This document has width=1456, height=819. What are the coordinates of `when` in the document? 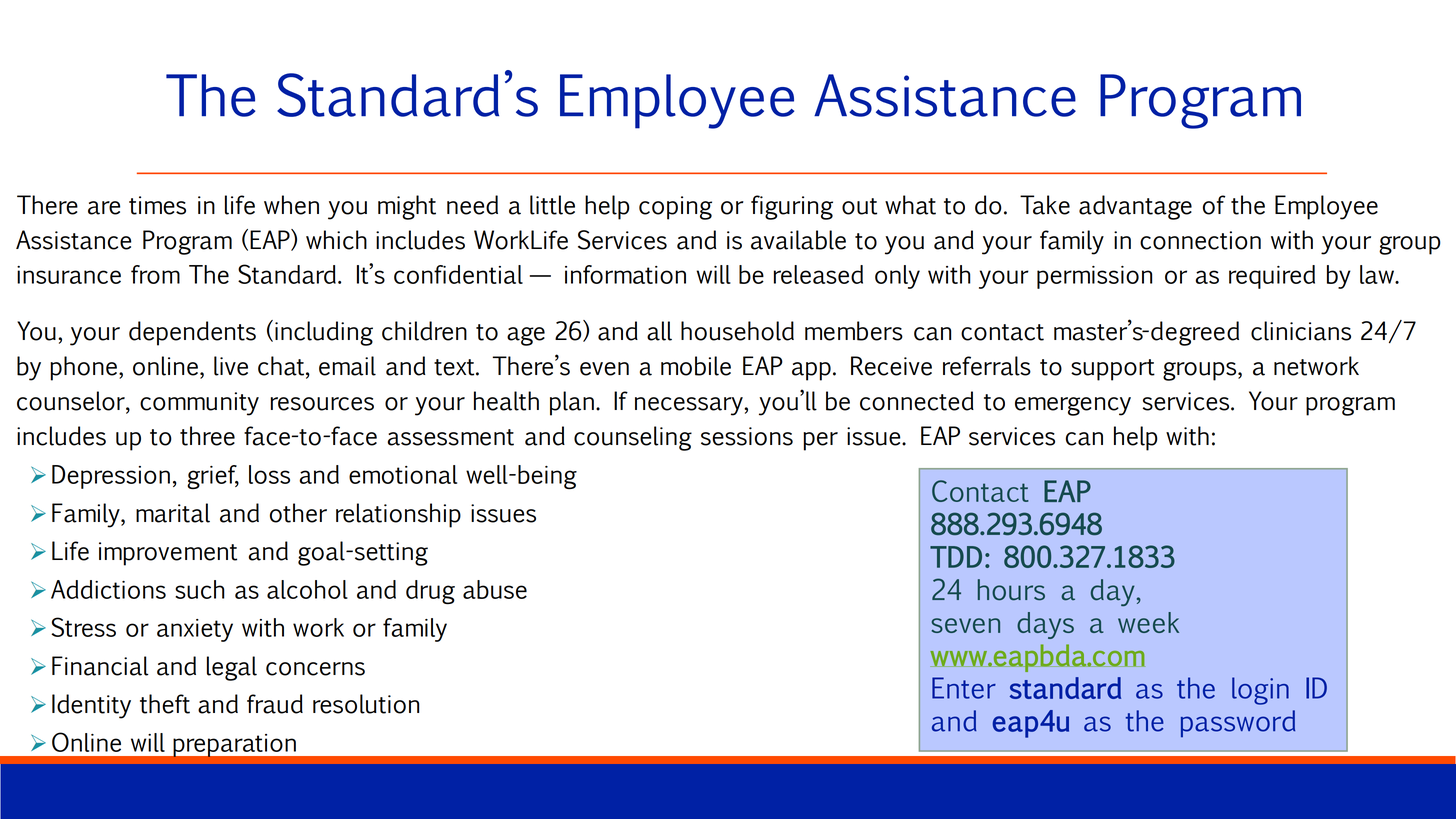 It's located at (291, 205).
